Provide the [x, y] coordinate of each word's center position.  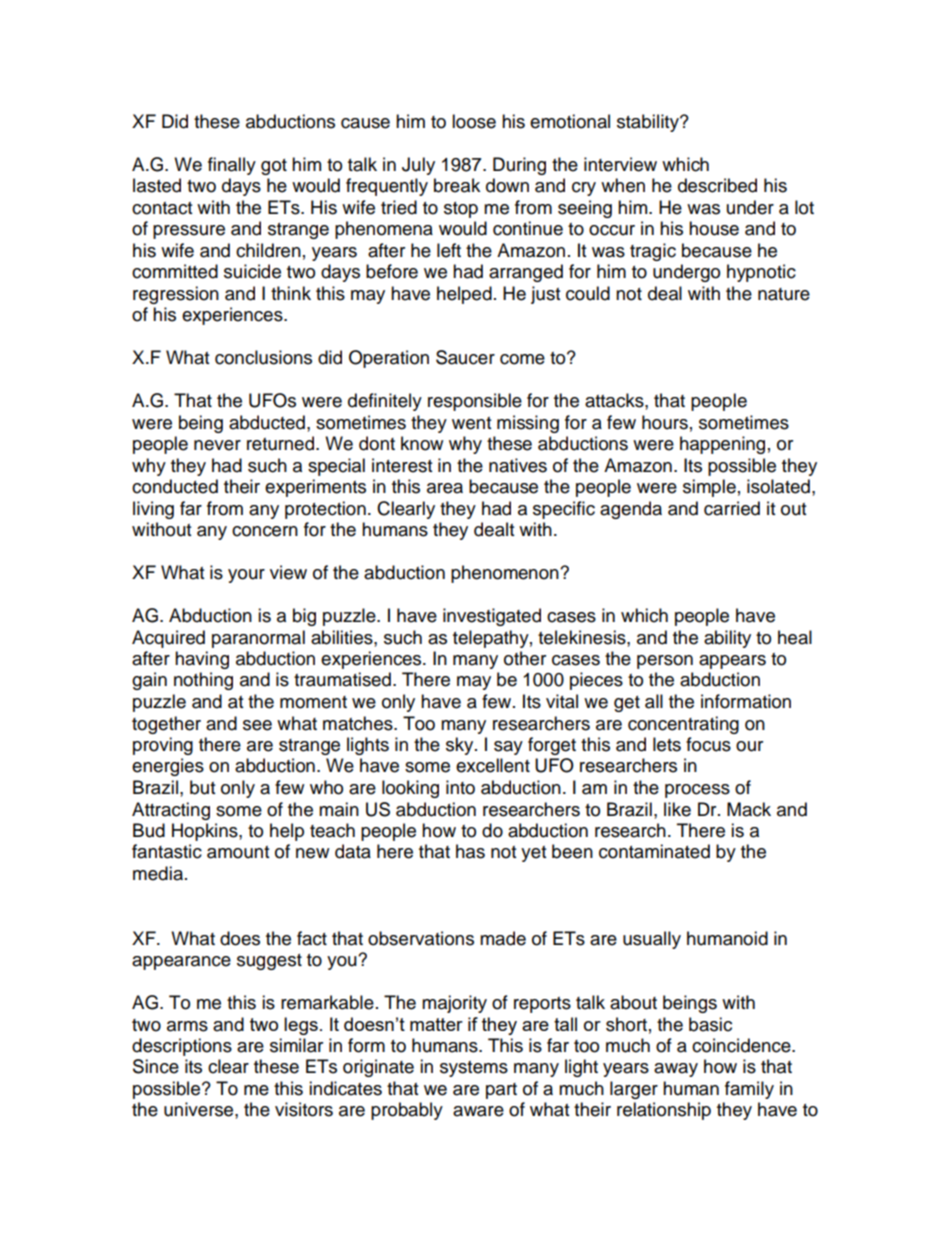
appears [732, 662]
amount [238, 852]
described [717, 185]
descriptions [182, 1047]
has [470, 851]
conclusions [263, 357]
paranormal [258, 639]
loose [474, 121]
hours [665, 422]
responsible [475, 402]
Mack [749, 809]
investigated [492, 617]
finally [232, 166]
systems [474, 1069]
